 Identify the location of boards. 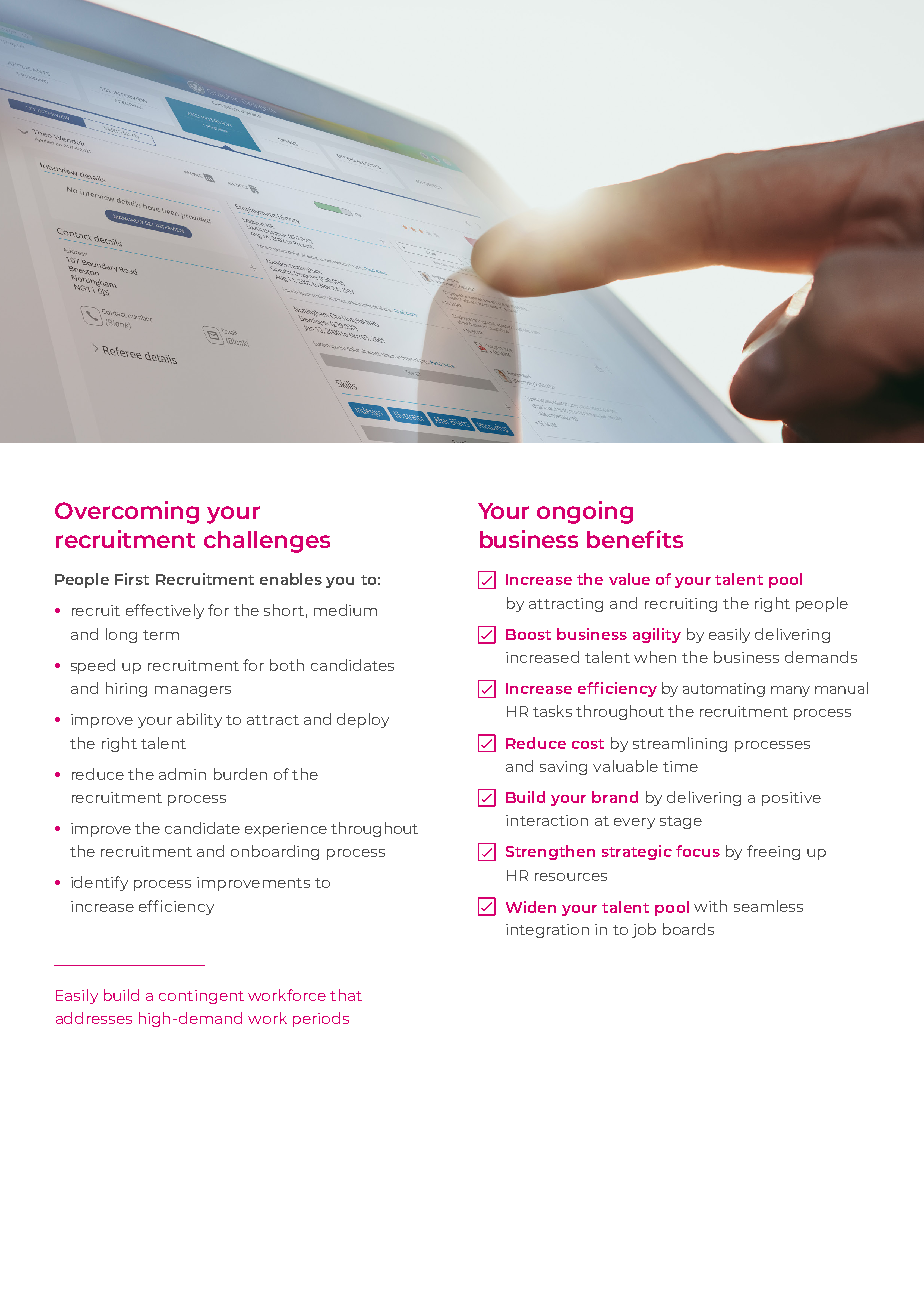
(688, 929).
